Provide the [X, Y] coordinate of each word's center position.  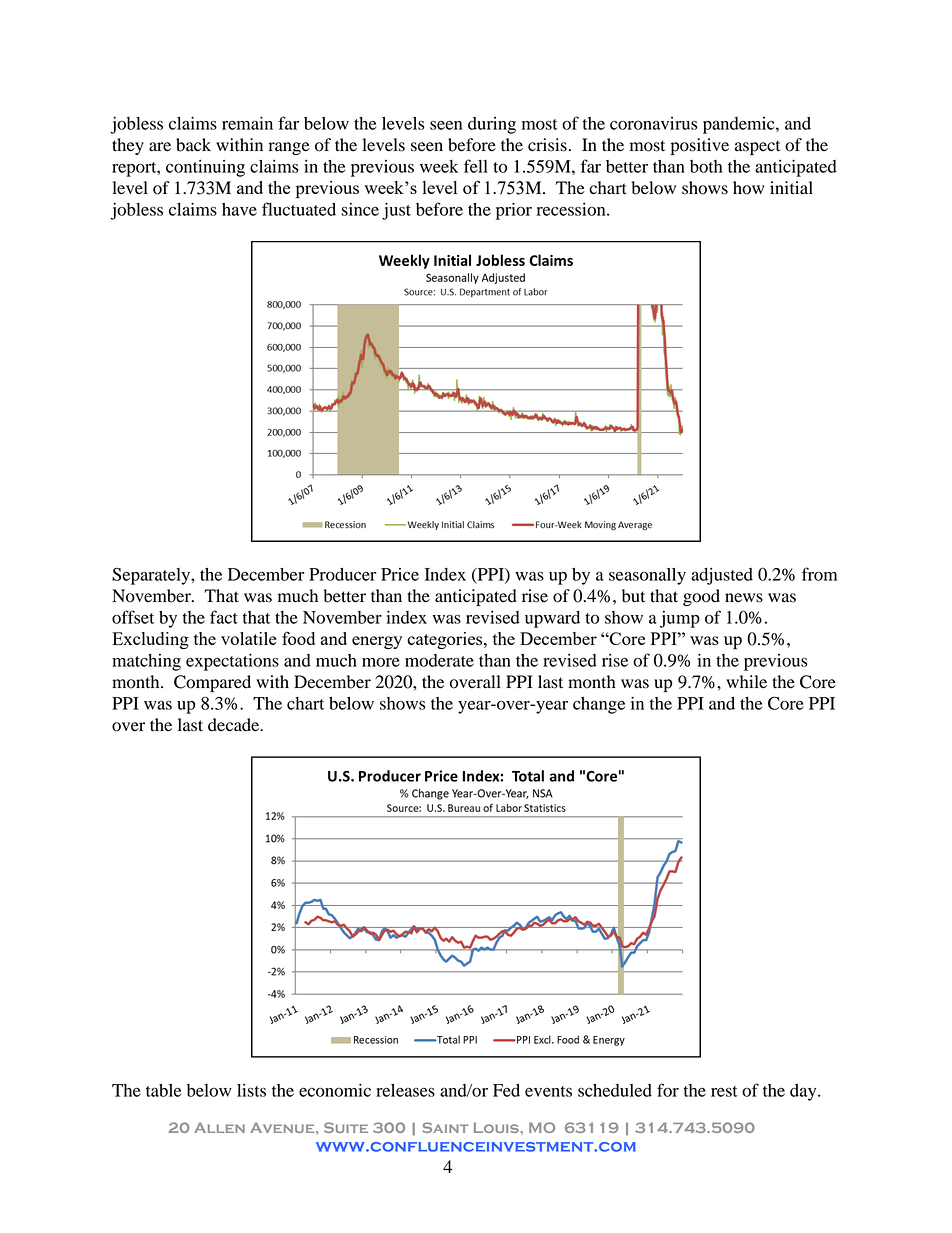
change [599, 705]
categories [446, 640]
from [819, 574]
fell [476, 166]
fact [224, 617]
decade [235, 725]
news [744, 598]
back [193, 145]
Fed [506, 1090]
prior [514, 211]
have [239, 209]
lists [251, 1090]
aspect [757, 147]
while [746, 682]
